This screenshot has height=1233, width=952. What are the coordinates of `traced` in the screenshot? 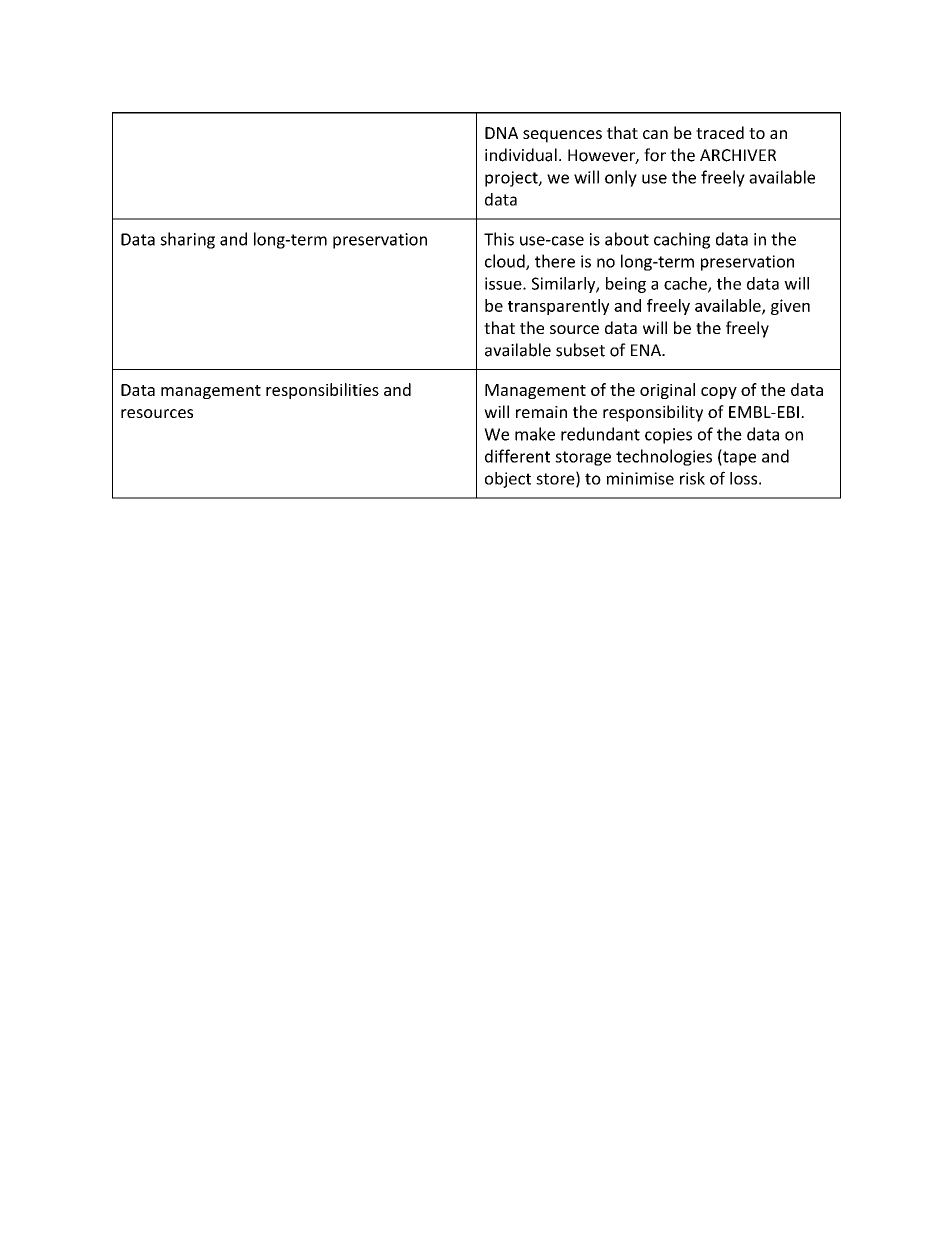 It's located at (720, 132).
